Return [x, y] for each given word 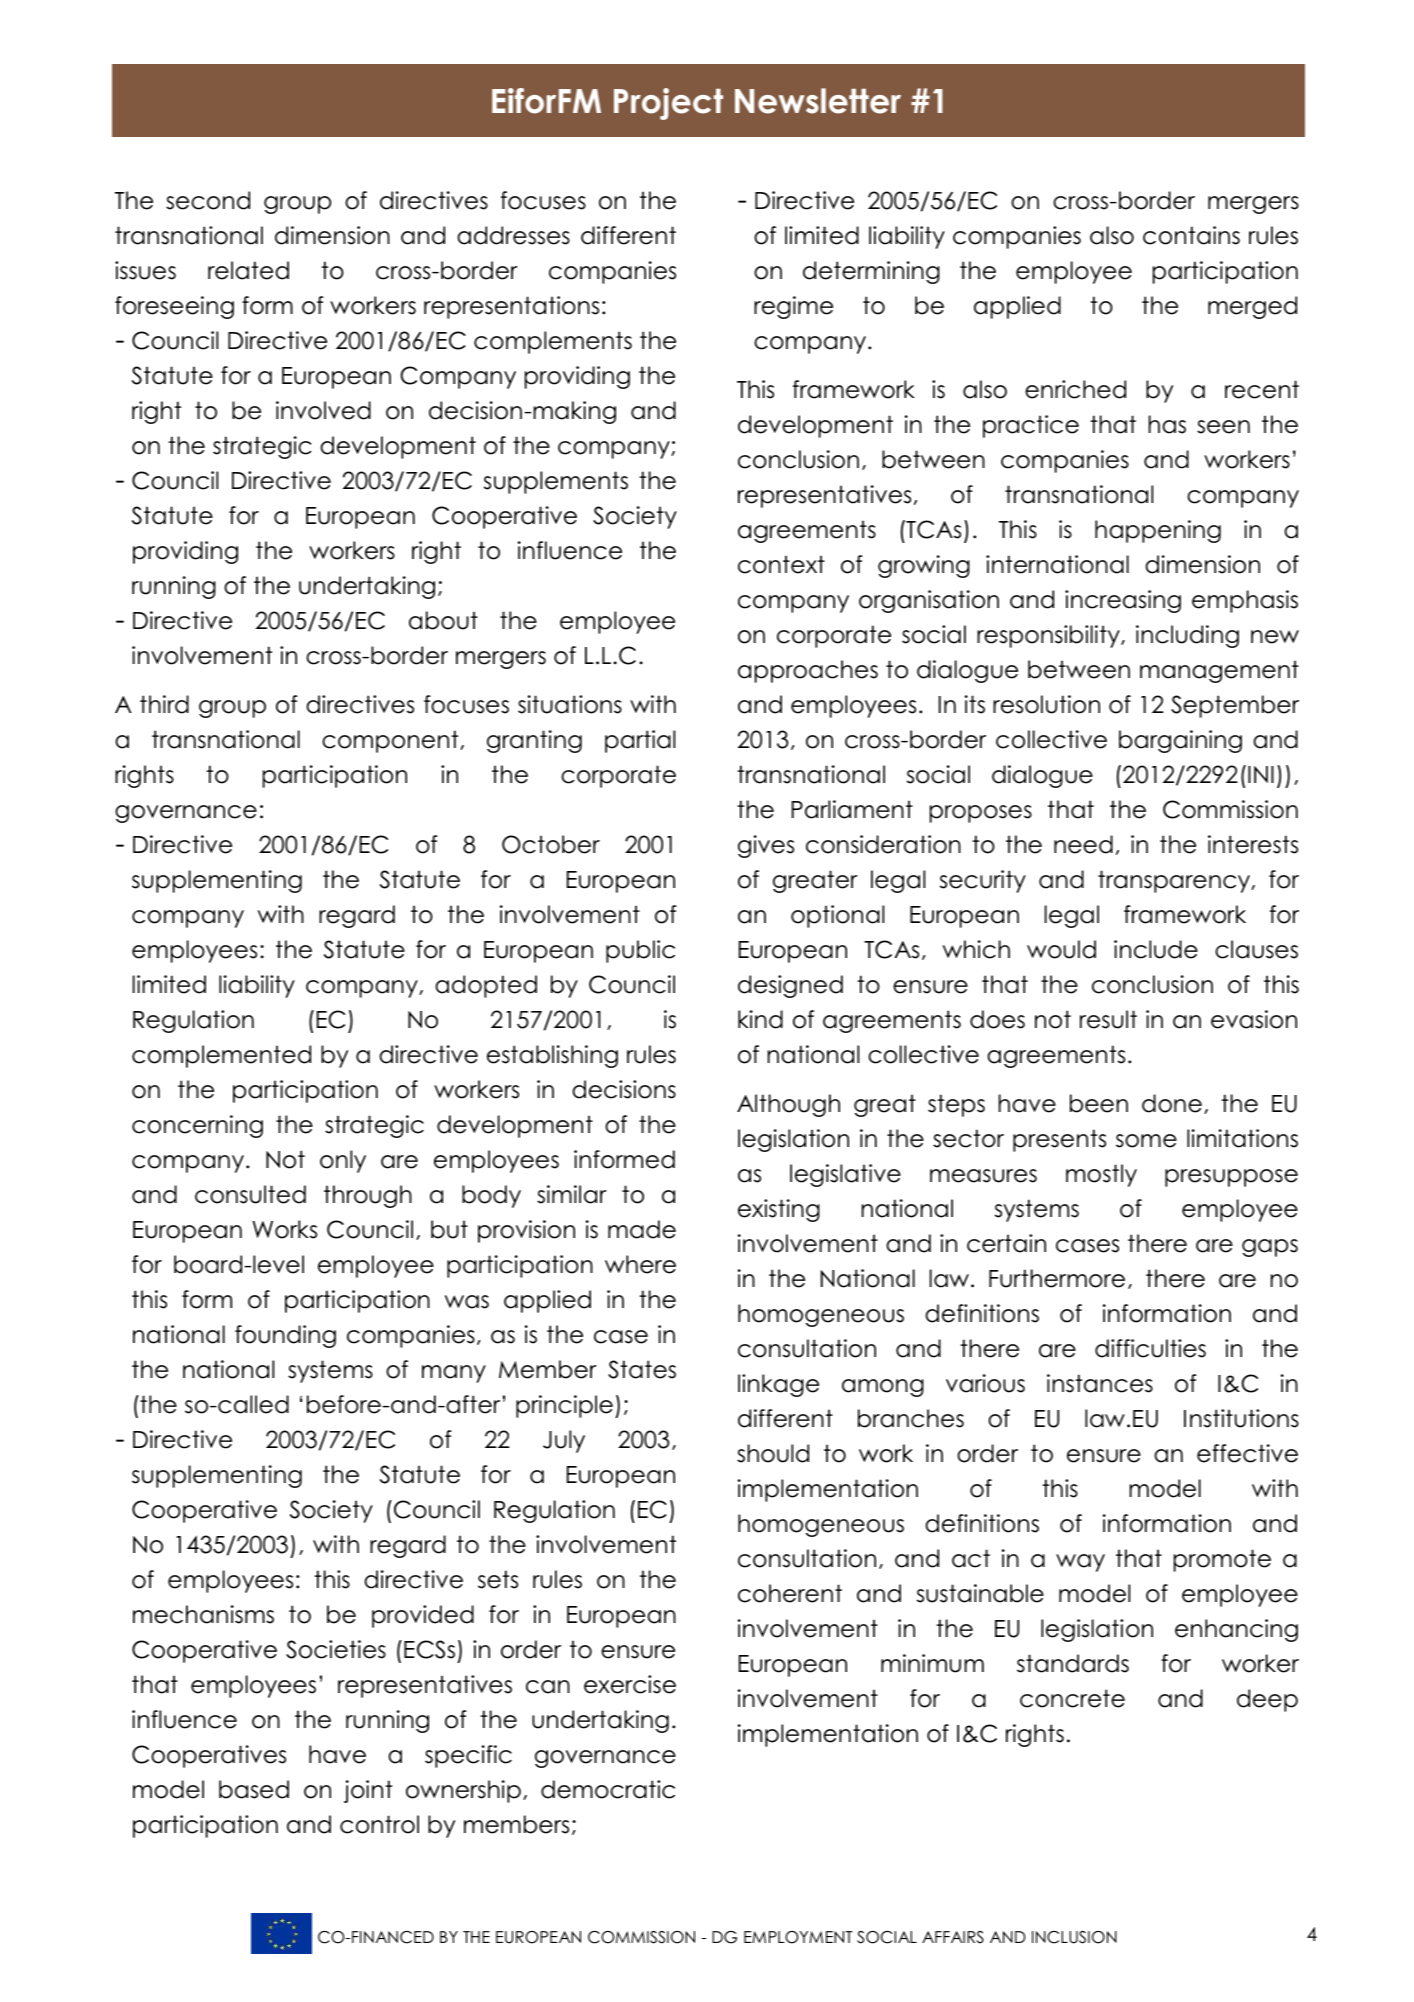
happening [1158, 531]
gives [766, 846]
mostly [1101, 1175]
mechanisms [203, 1614]
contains [1191, 235]
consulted [250, 1194]
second [208, 200]
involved [323, 410]
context [781, 564]
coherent [790, 1593]
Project [668, 104]
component [391, 741]
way [1080, 1563]
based [254, 1789]
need [1083, 844]
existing [779, 1210]
